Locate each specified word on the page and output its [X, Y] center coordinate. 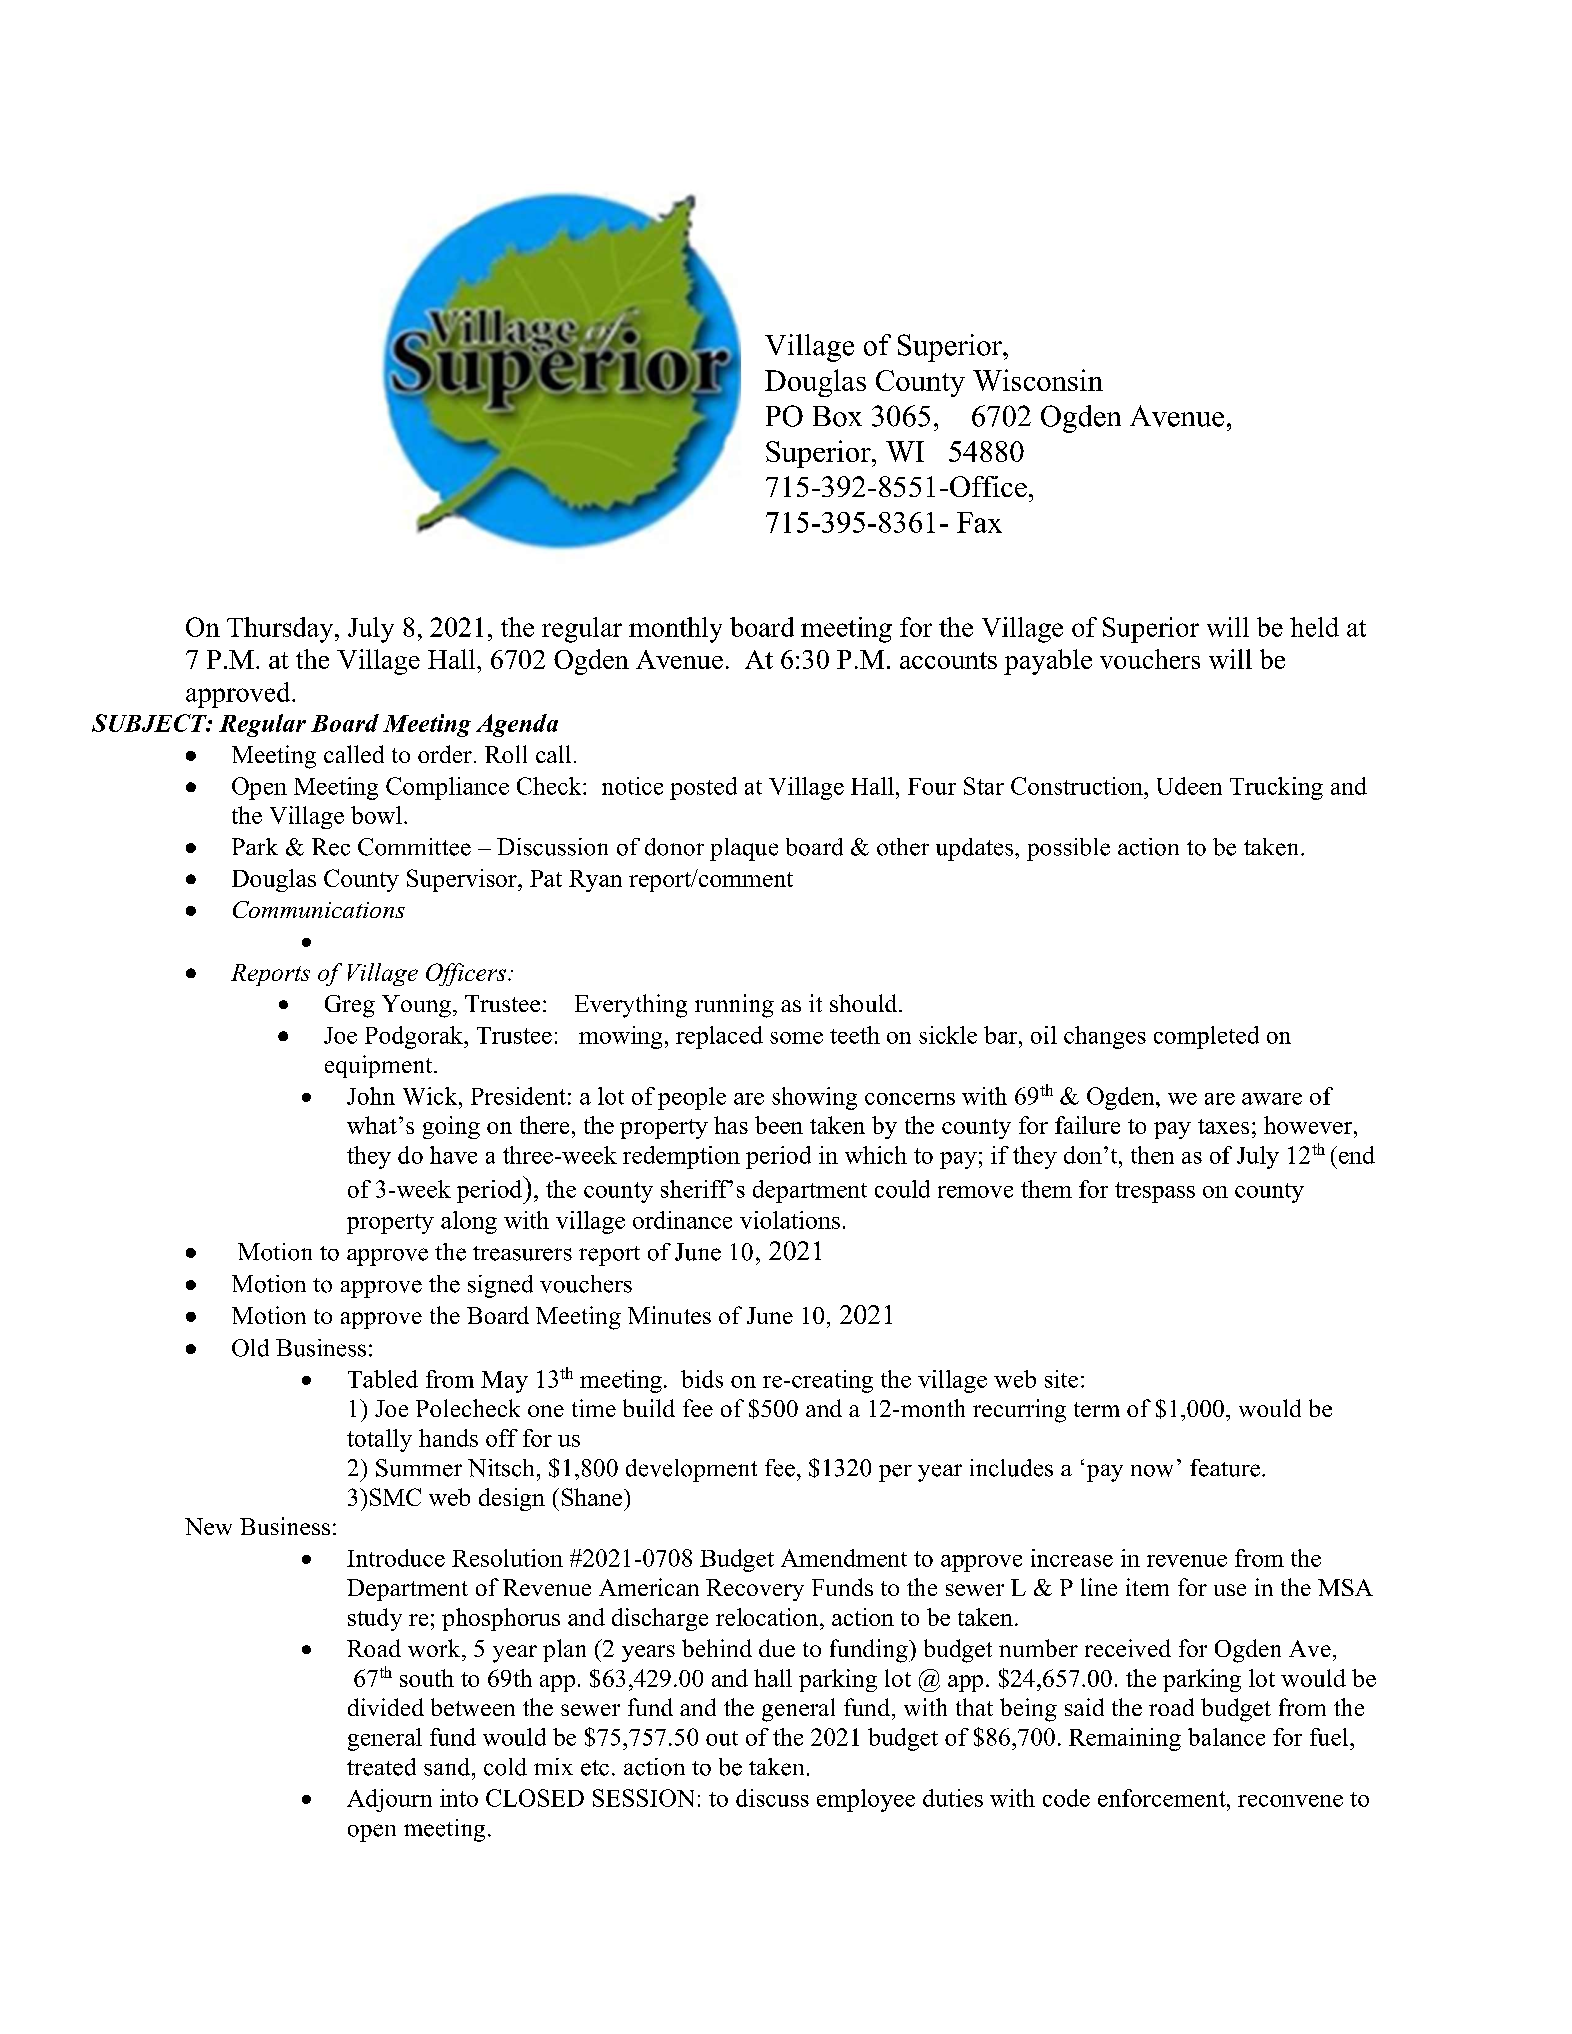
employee [866, 1800]
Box [837, 416]
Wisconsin [1038, 380]
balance [1226, 1737]
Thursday [281, 630]
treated [381, 1767]
